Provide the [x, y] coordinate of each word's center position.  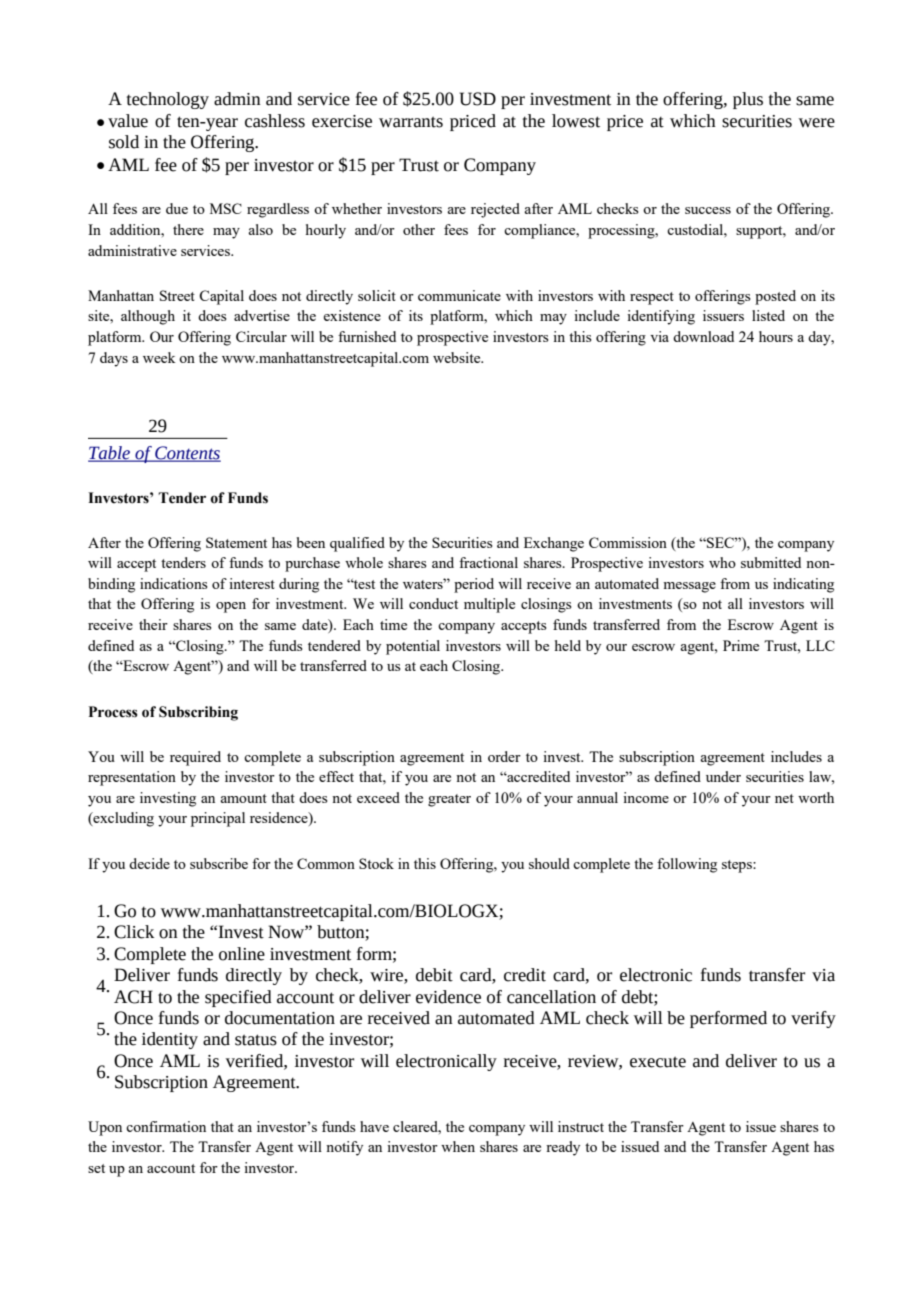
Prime [741, 645]
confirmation [166, 1126]
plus [748, 100]
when [458, 1146]
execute [658, 1062]
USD [477, 99]
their [153, 624]
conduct [433, 603]
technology [168, 100]
